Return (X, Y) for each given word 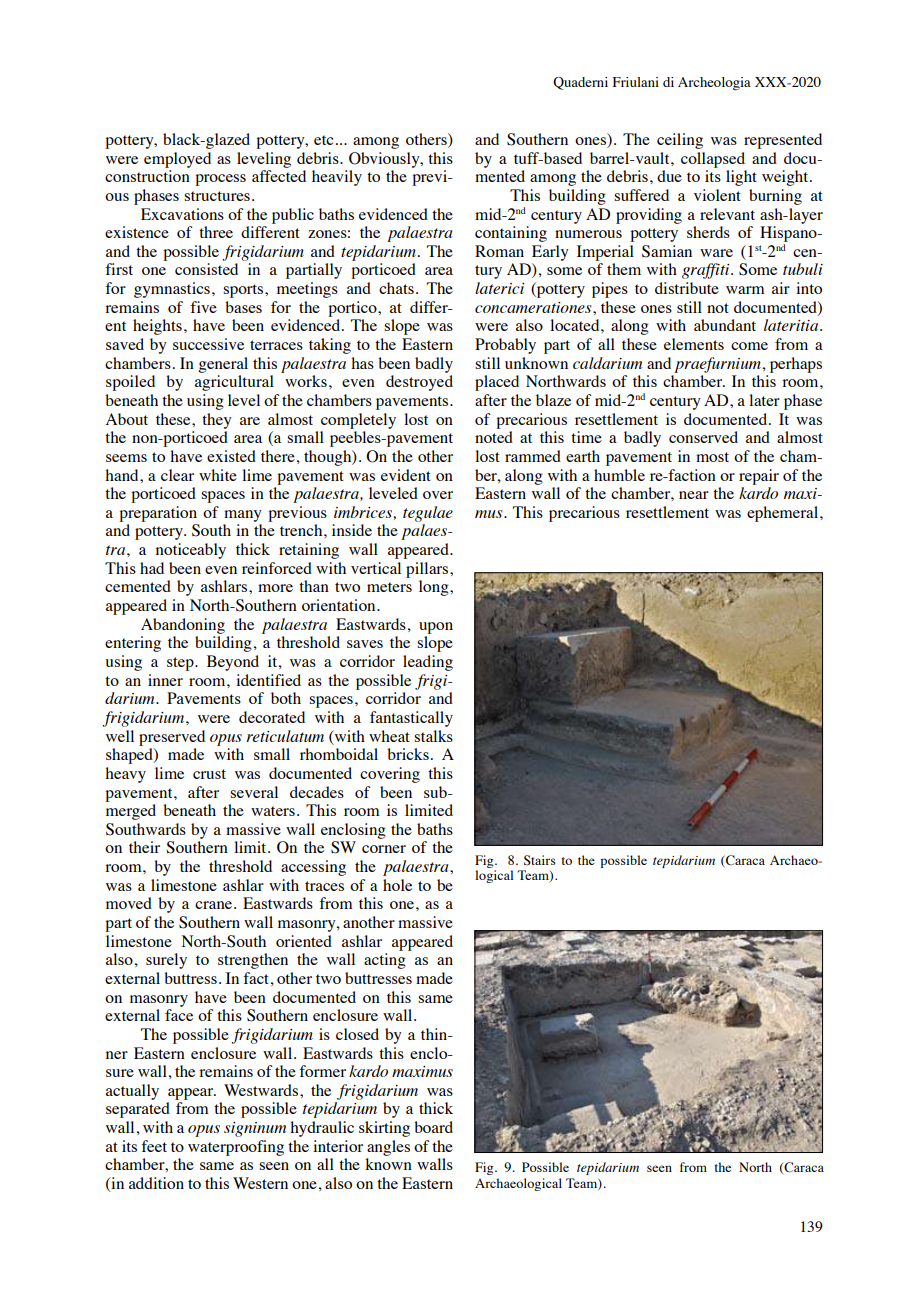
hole (397, 885)
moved (129, 903)
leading (428, 663)
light (741, 178)
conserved (703, 437)
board (433, 1127)
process (220, 180)
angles (388, 1148)
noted (494, 437)
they (217, 421)
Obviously (385, 160)
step (181, 664)
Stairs (540, 860)
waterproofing (236, 1148)
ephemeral (784, 514)
